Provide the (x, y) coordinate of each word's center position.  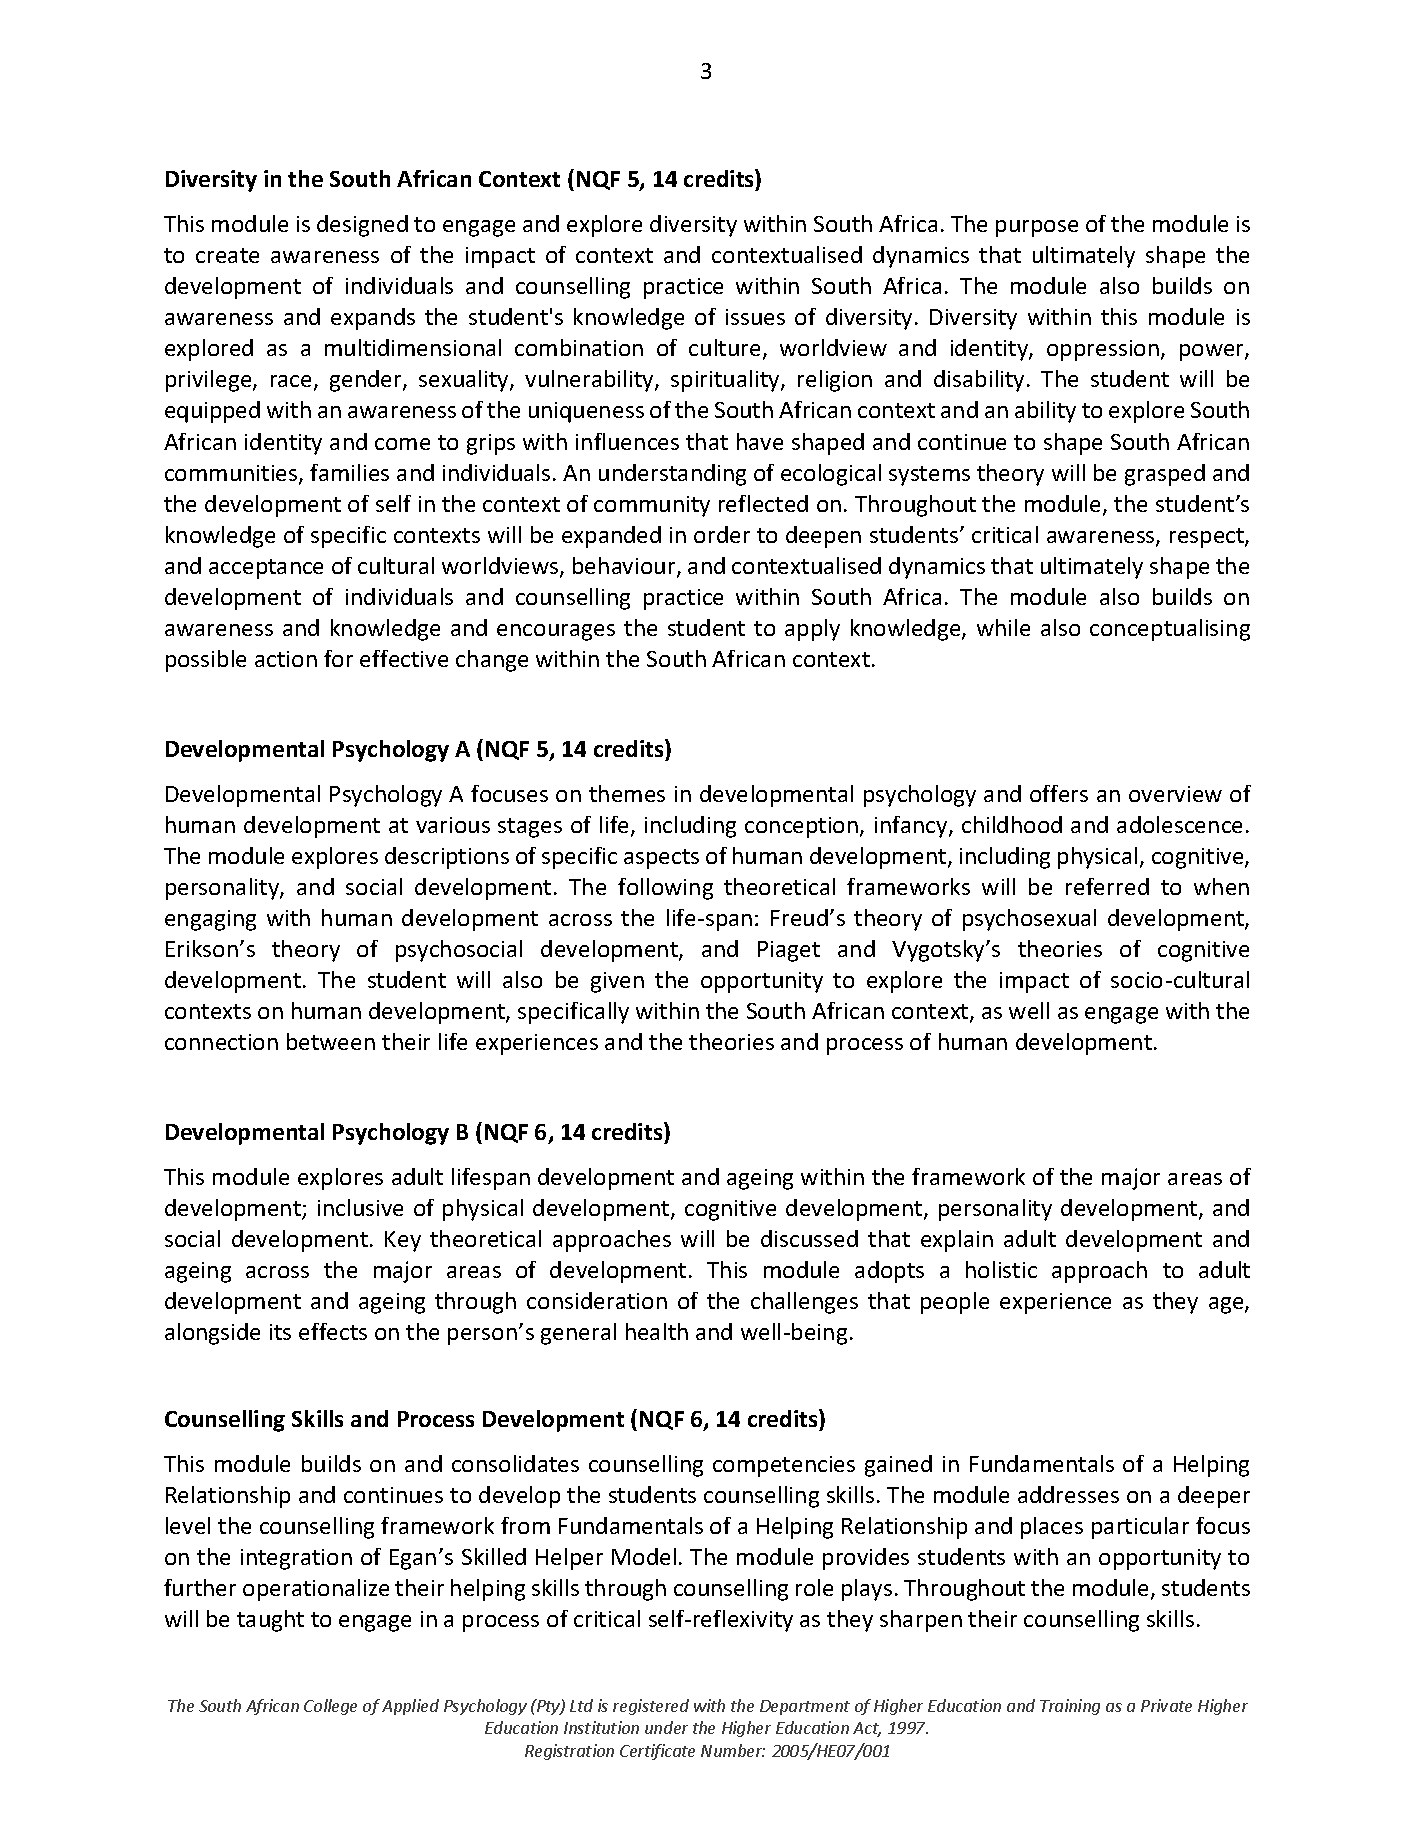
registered (651, 1707)
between (331, 1041)
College (330, 1707)
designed (362, 226)
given (617, 982)
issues (755, 317)
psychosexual (1029, 920)
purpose (1037, 228)
